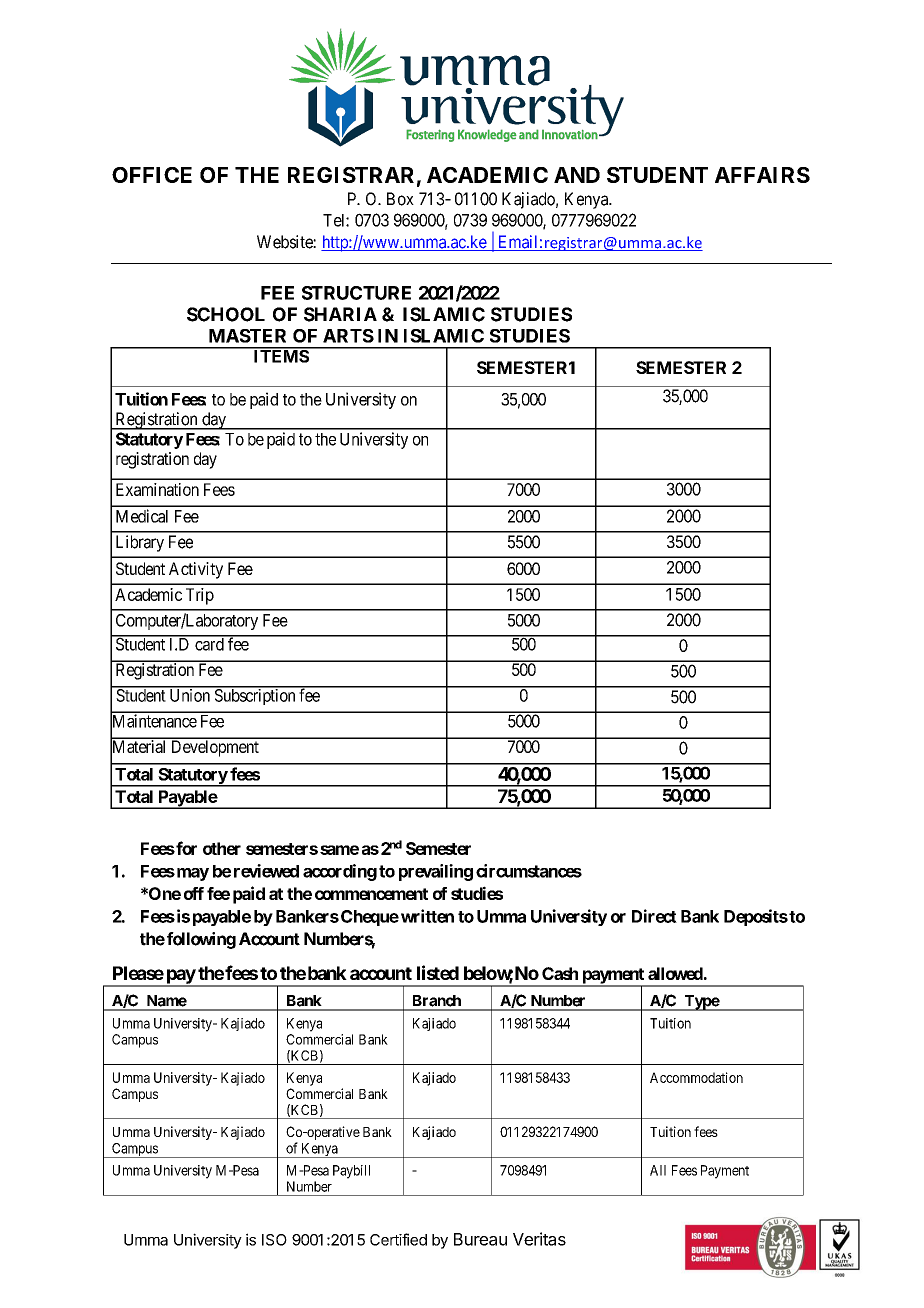  Describe the element at coordinates (539, 1239) in the document. I see `Veritas` at that location.
